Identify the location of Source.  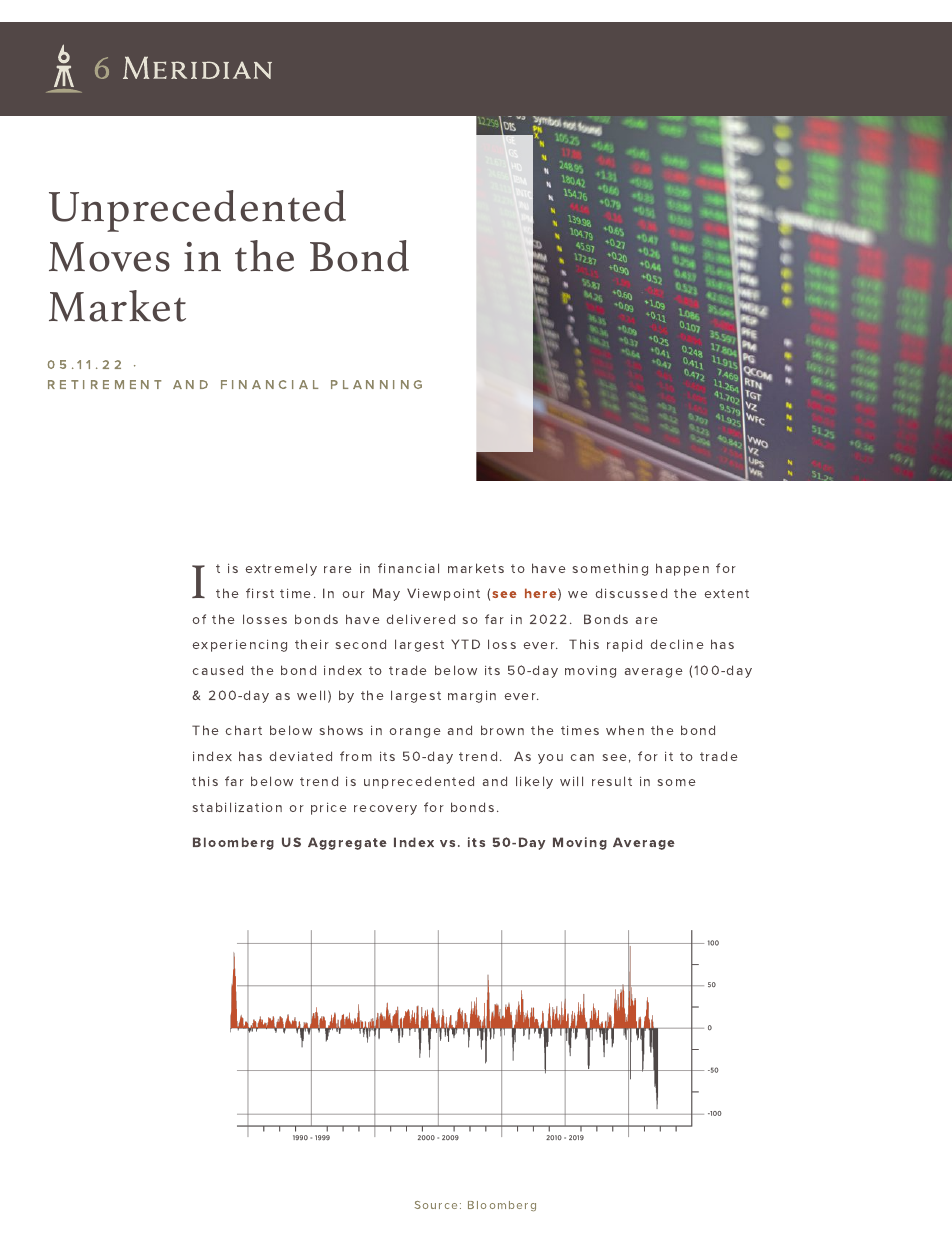
(436, 1205).
